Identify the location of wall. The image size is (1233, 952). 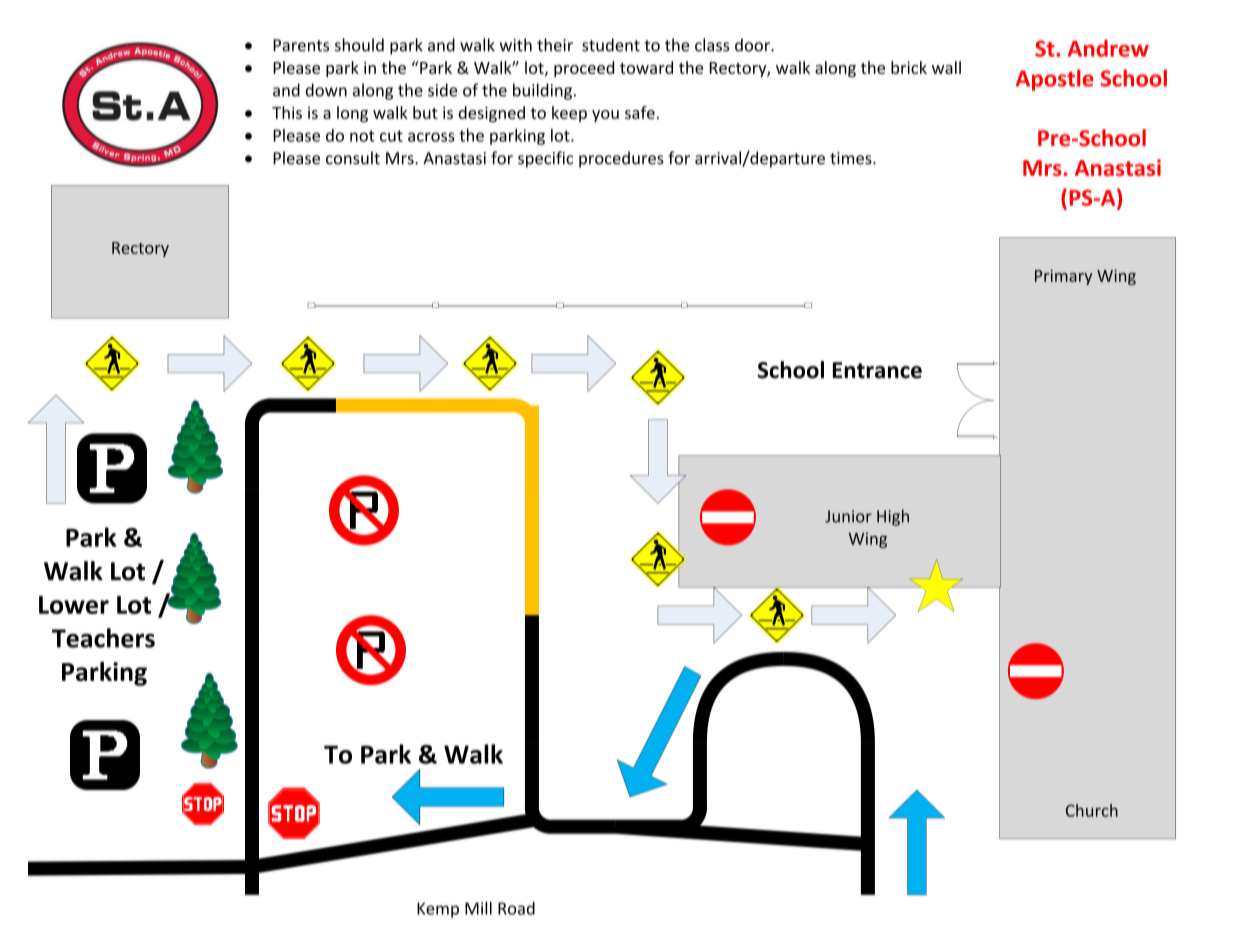
(946, 67).
